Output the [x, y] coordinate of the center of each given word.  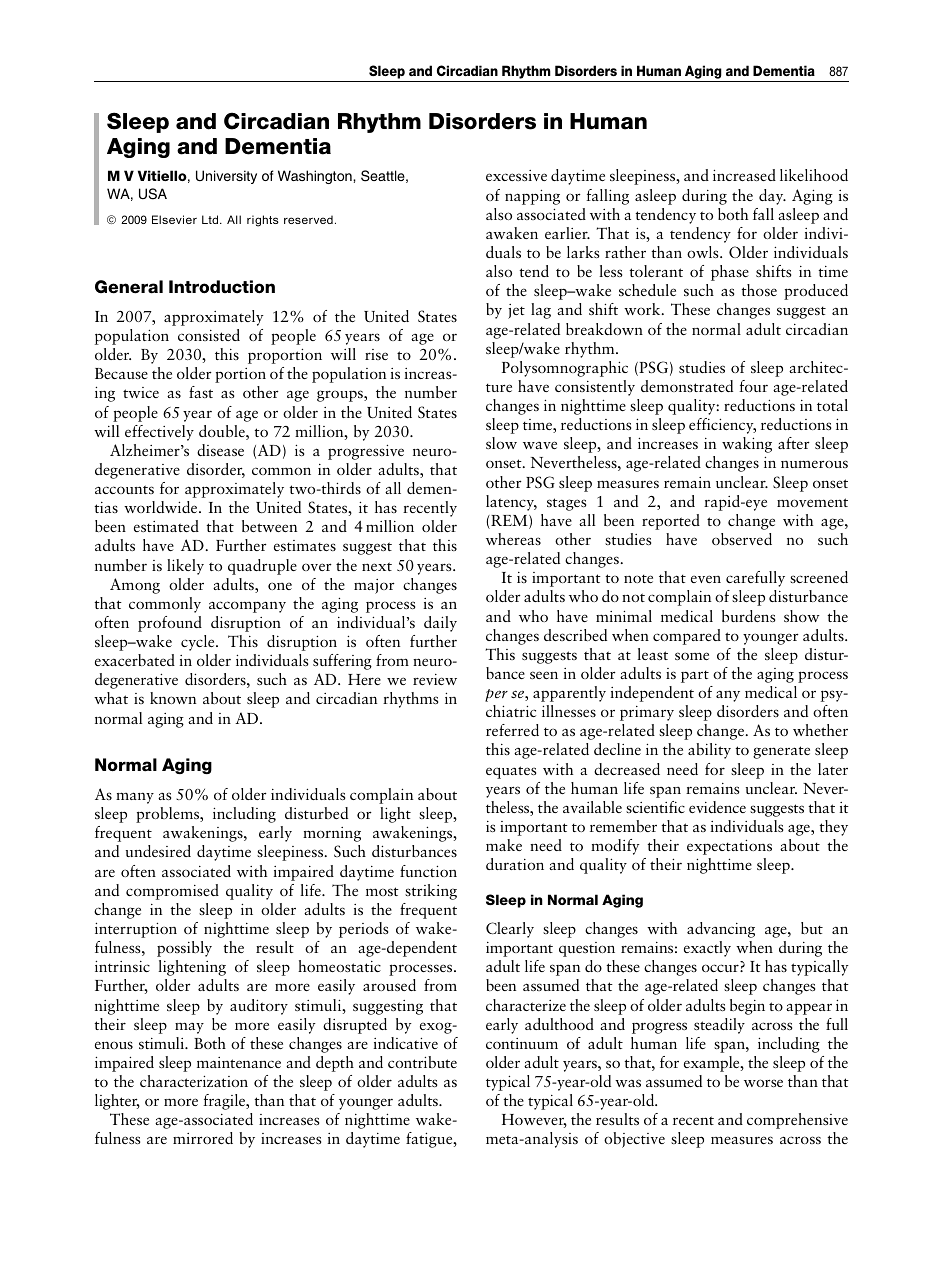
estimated [166, 526]
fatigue [430, 1140]
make [504, 845]
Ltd [211, 219]
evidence [717, 807]
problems [169, 815]
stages [566, 504]
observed [742, 539]
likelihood [814, 175]
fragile [225, 1102]
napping [532, 197]
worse [763, 1083]
